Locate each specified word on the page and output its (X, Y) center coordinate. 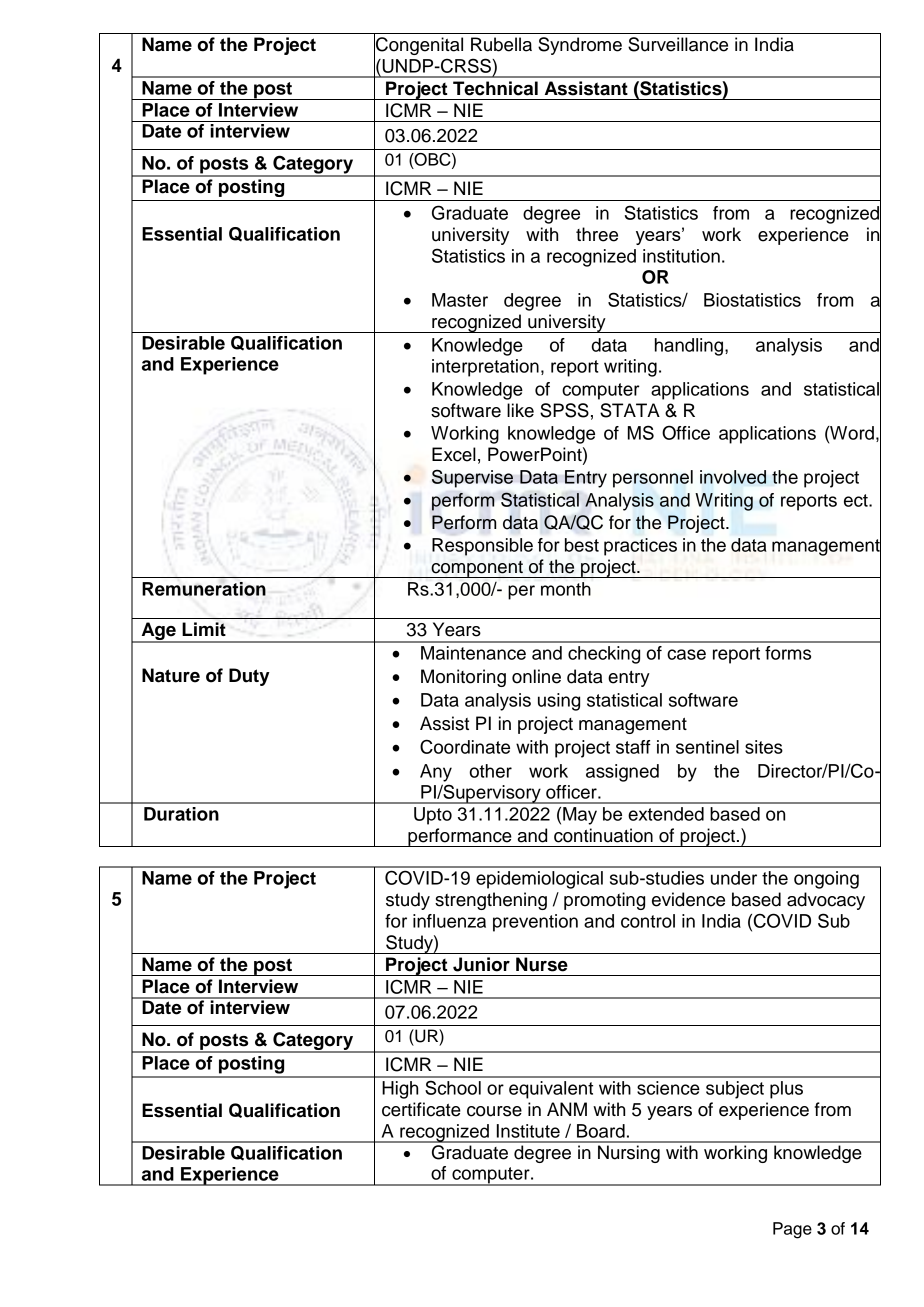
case (686, 654)
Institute (528, 1131)
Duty (249, 677)
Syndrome (580, 46)
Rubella (501, 44)
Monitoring (463, 678)
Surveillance (678, 44)
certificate (421, 1109)
